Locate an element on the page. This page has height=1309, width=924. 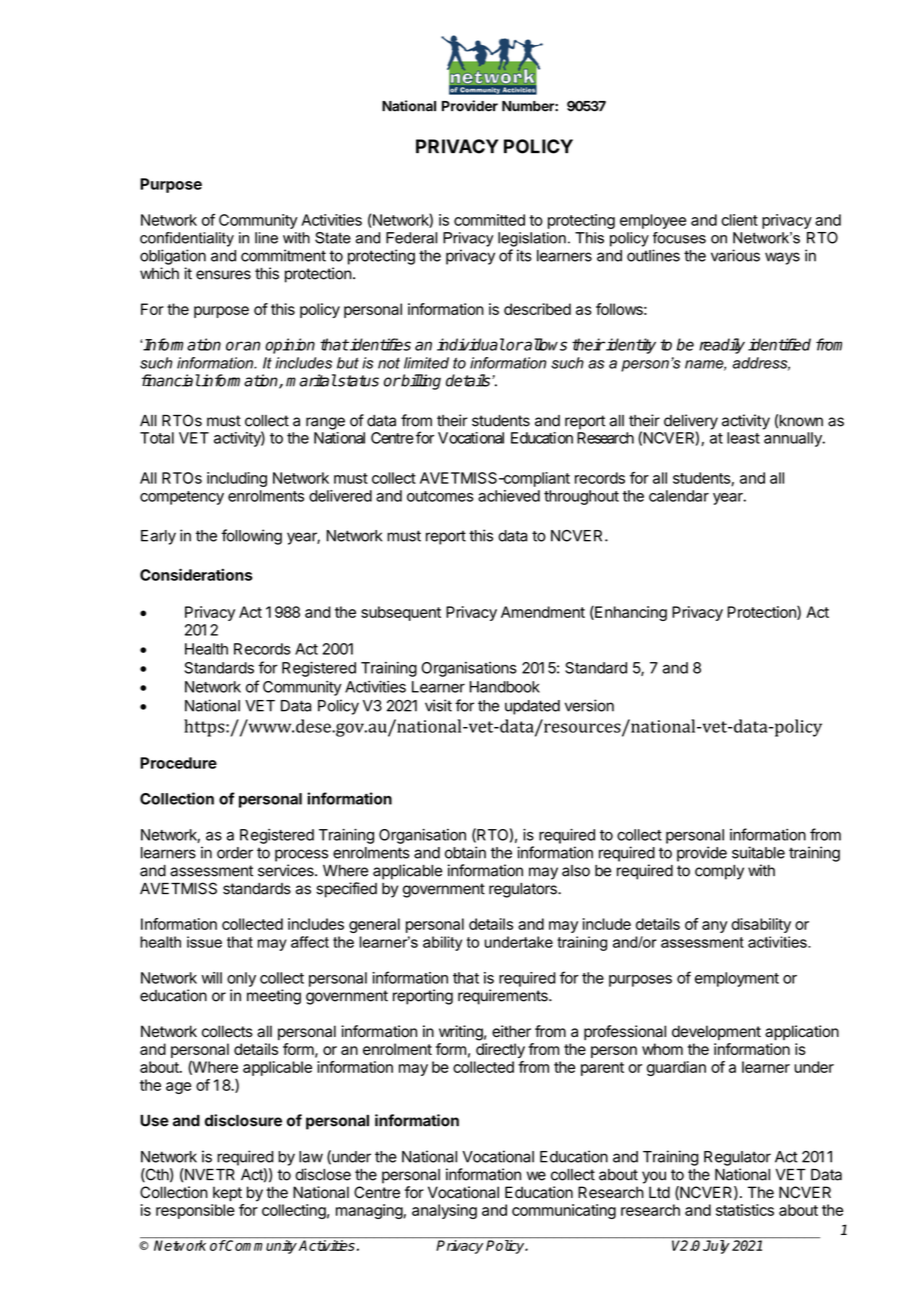
least is located at coordinates (743, 438).
